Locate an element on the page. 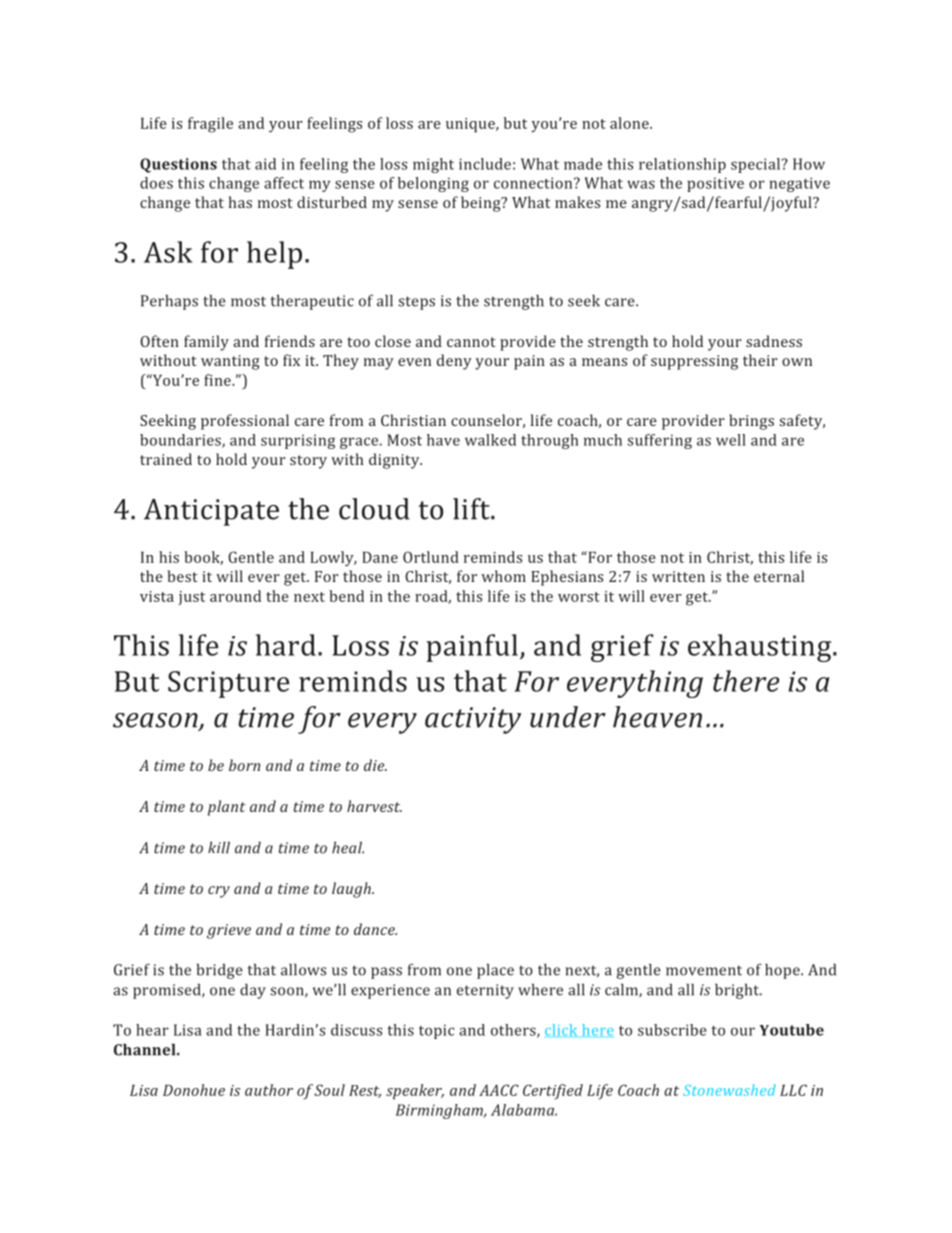 Image resolution: width=952 pixels, height=1233 pixels. kill is located at coordinates (219, 847).
